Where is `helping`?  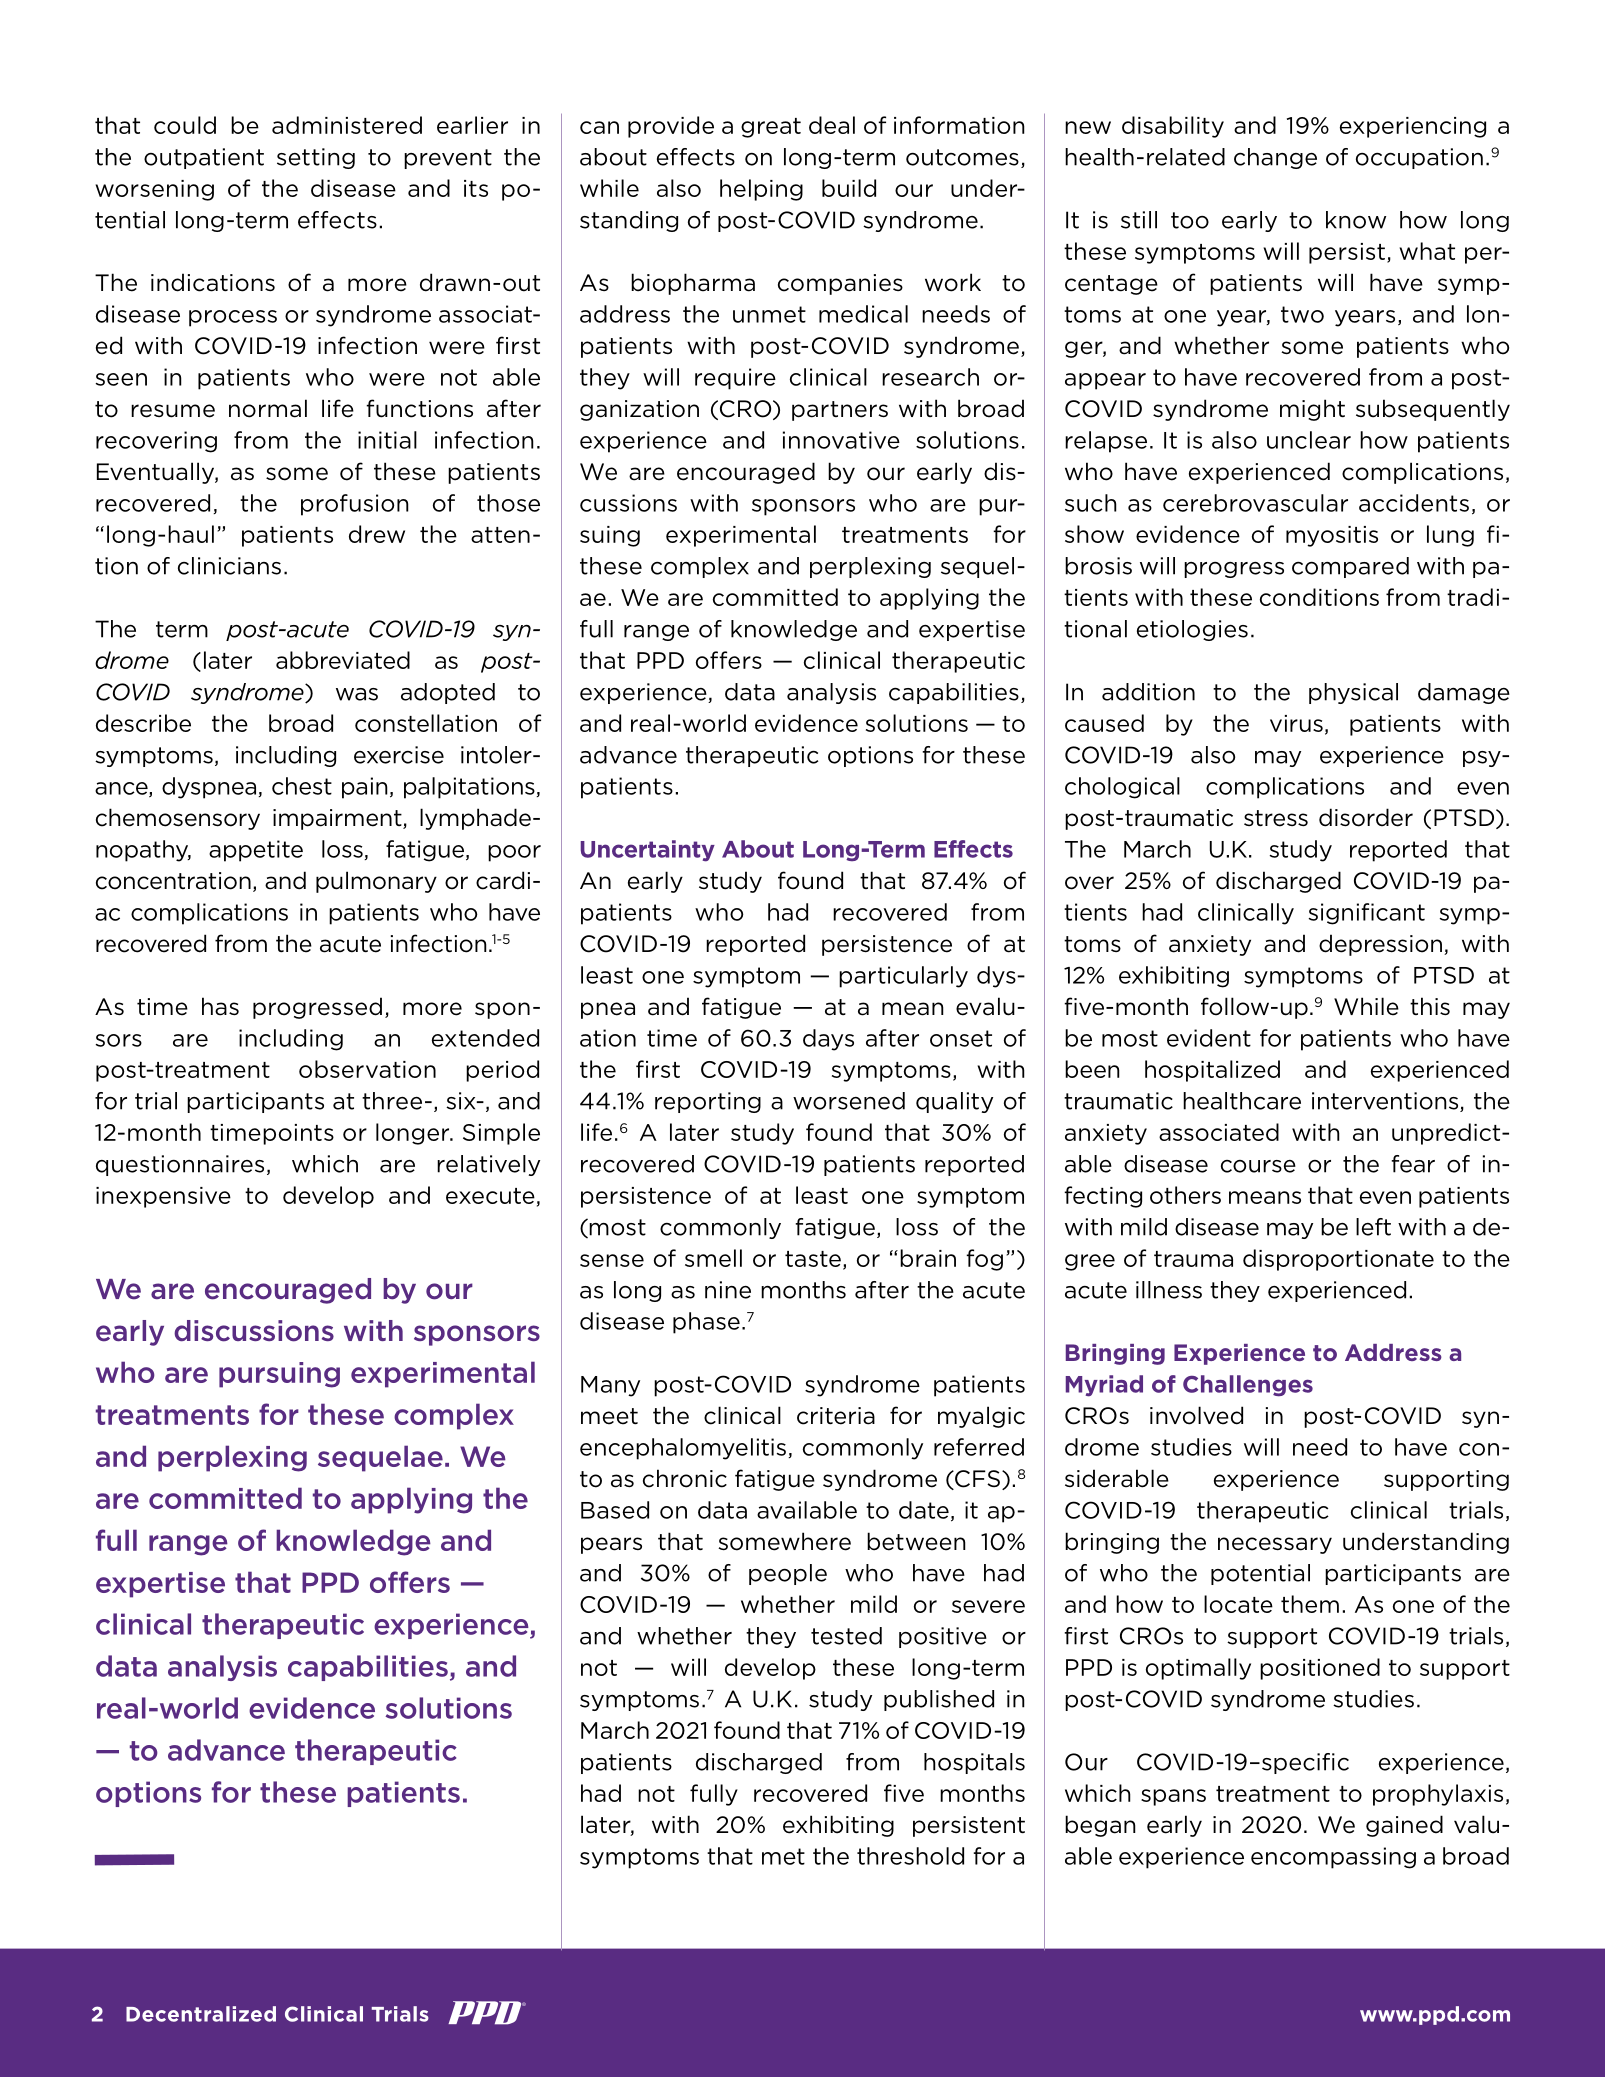
helping is located at coordinates (761, 190).
